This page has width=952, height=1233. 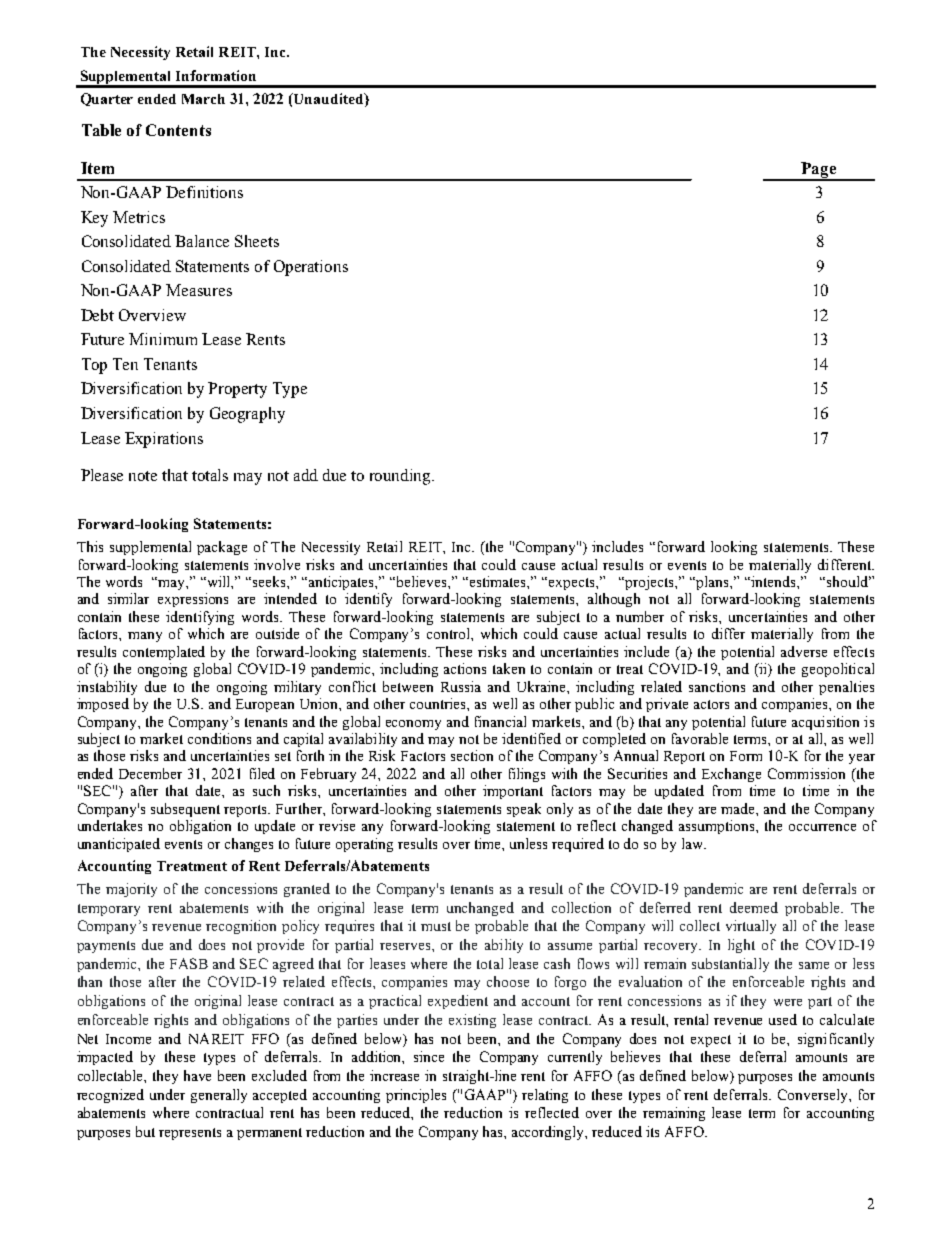 I want to click on Page, so click(x=819, y=171).
